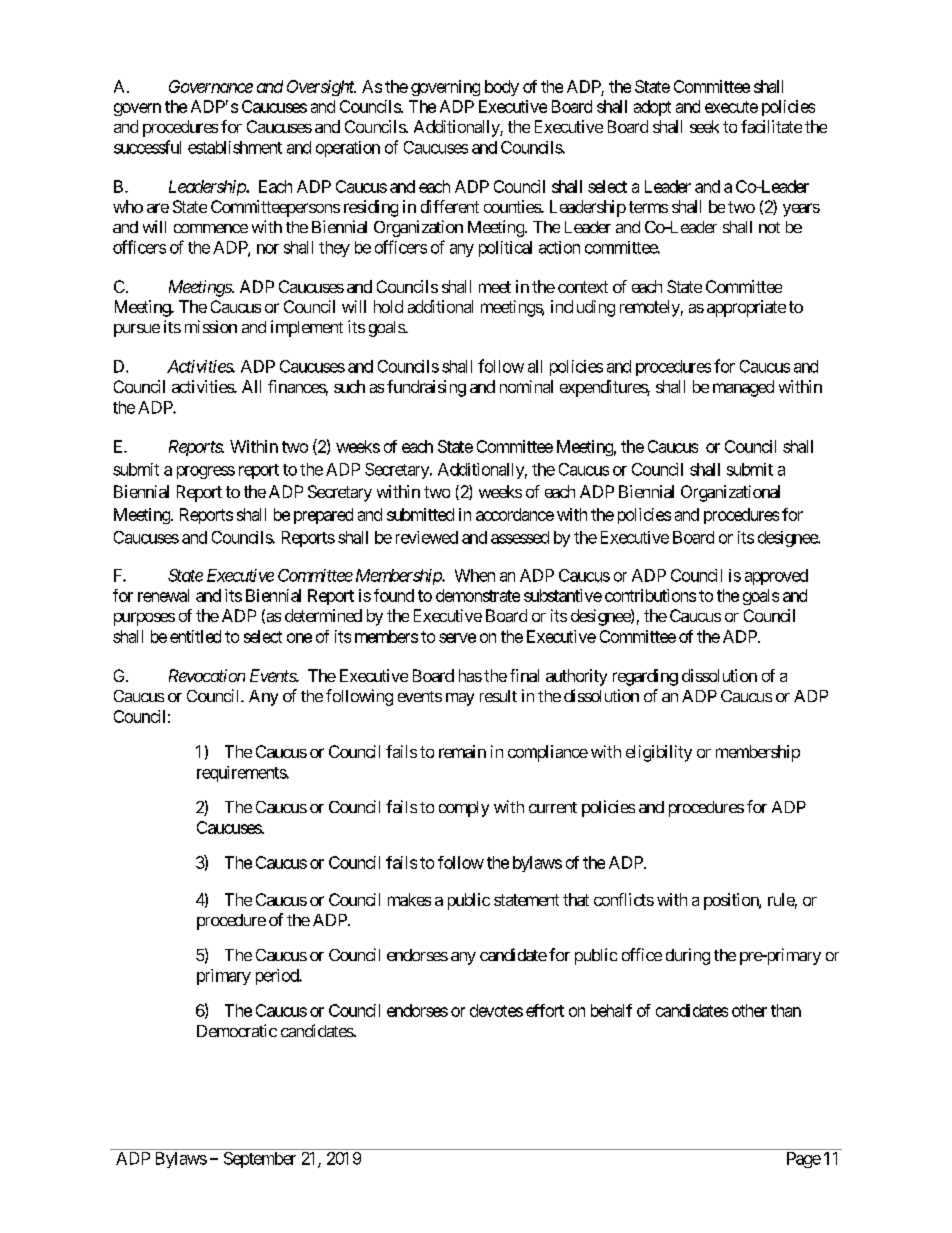  I want to click on body, so click(502, 88).
